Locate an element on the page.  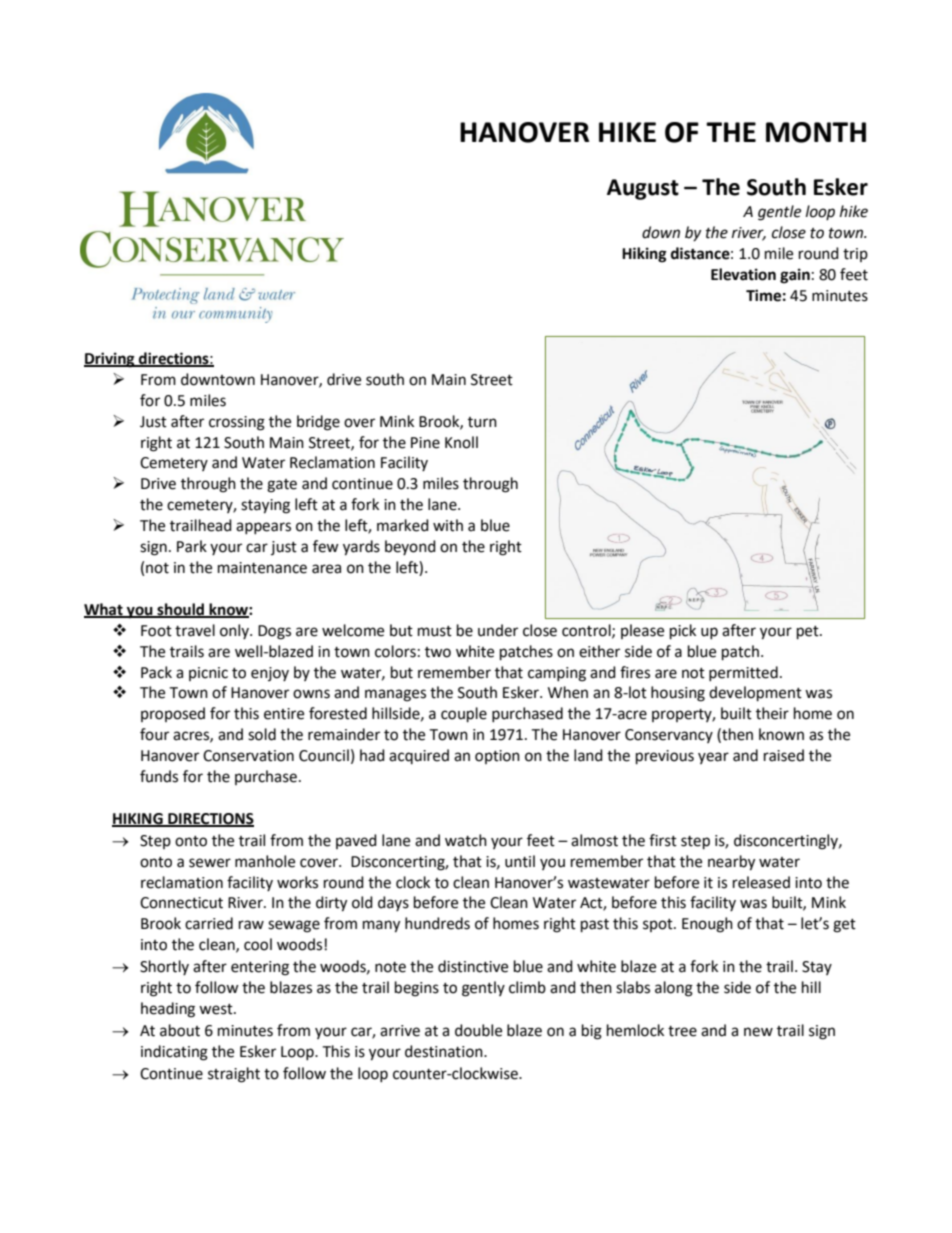
MONTH is located at coordinates (816, 132).
